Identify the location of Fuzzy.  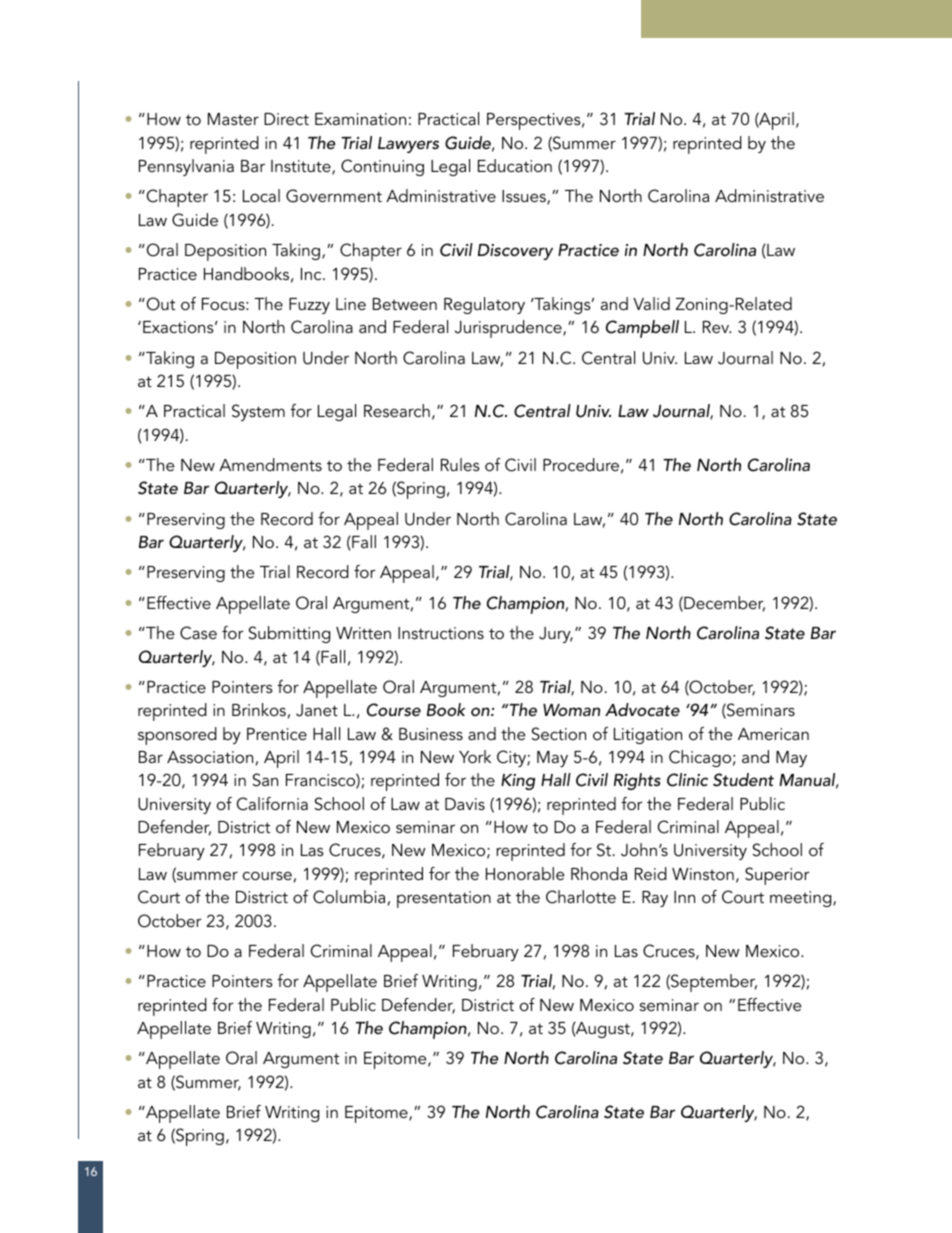
(309, 306).
